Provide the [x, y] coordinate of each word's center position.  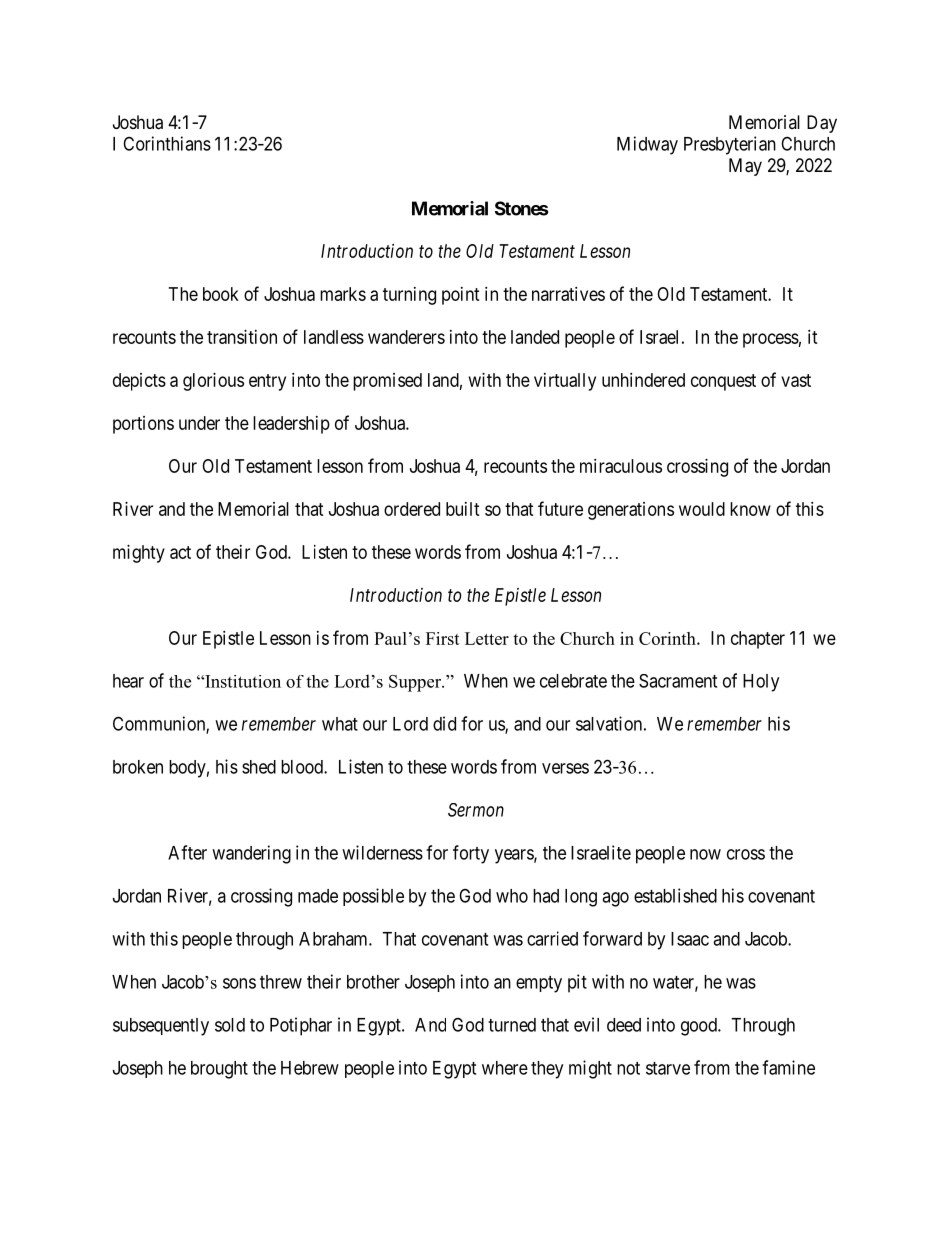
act [180, 552]
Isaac [690, 939]
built [463, 509]
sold [230, 1025]
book [221, 294]
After [187, 852]
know [750, 509]
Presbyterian [730, 145]
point [461, 296]
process [771, 340]
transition [242, 337]
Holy [761, 683]
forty [471, 854]
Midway [647, 145]
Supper [416, 683]
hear [128, 681]
